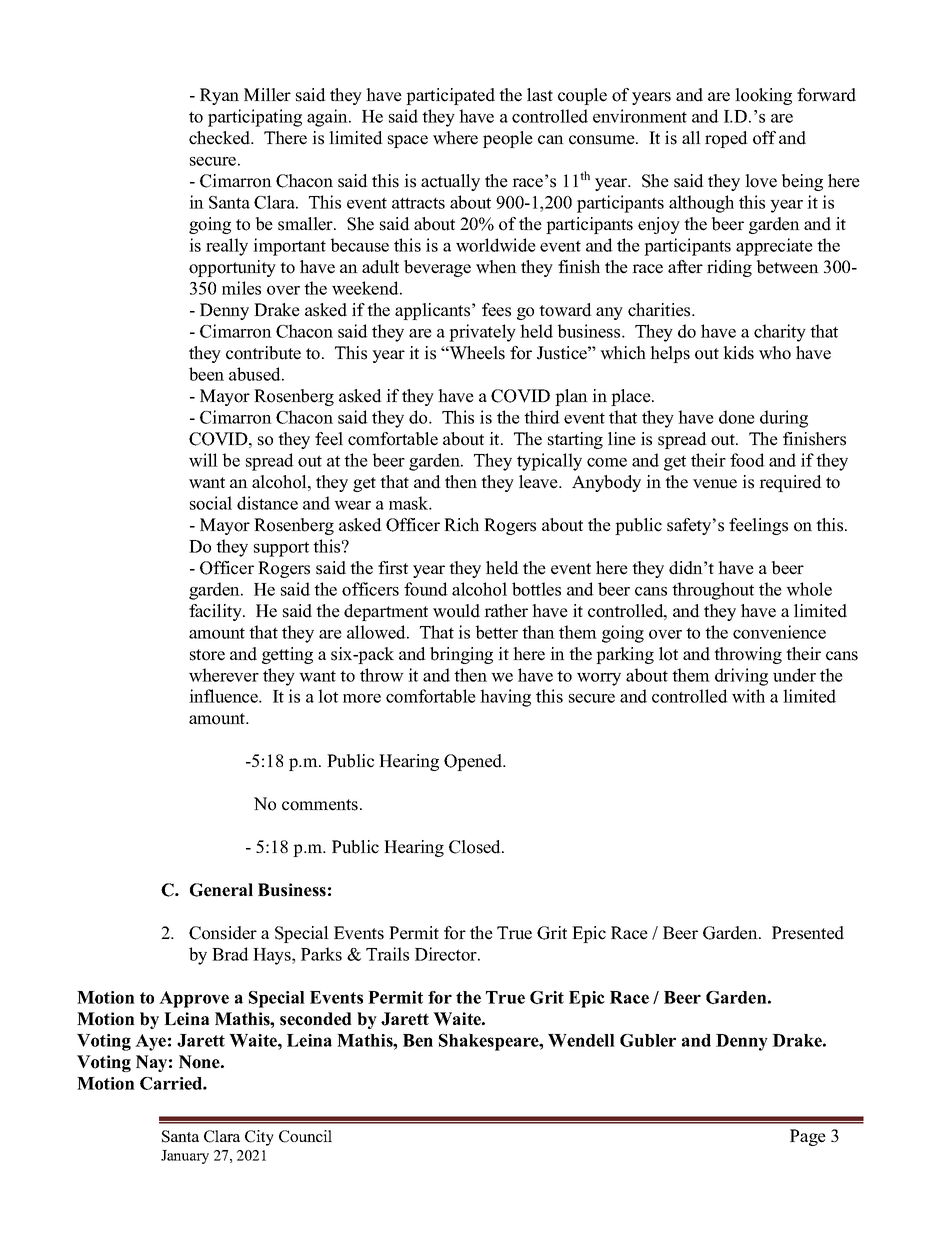 This screenshot has height=1233, width=952. I want to click on Wendell, so click(581, 1040).
